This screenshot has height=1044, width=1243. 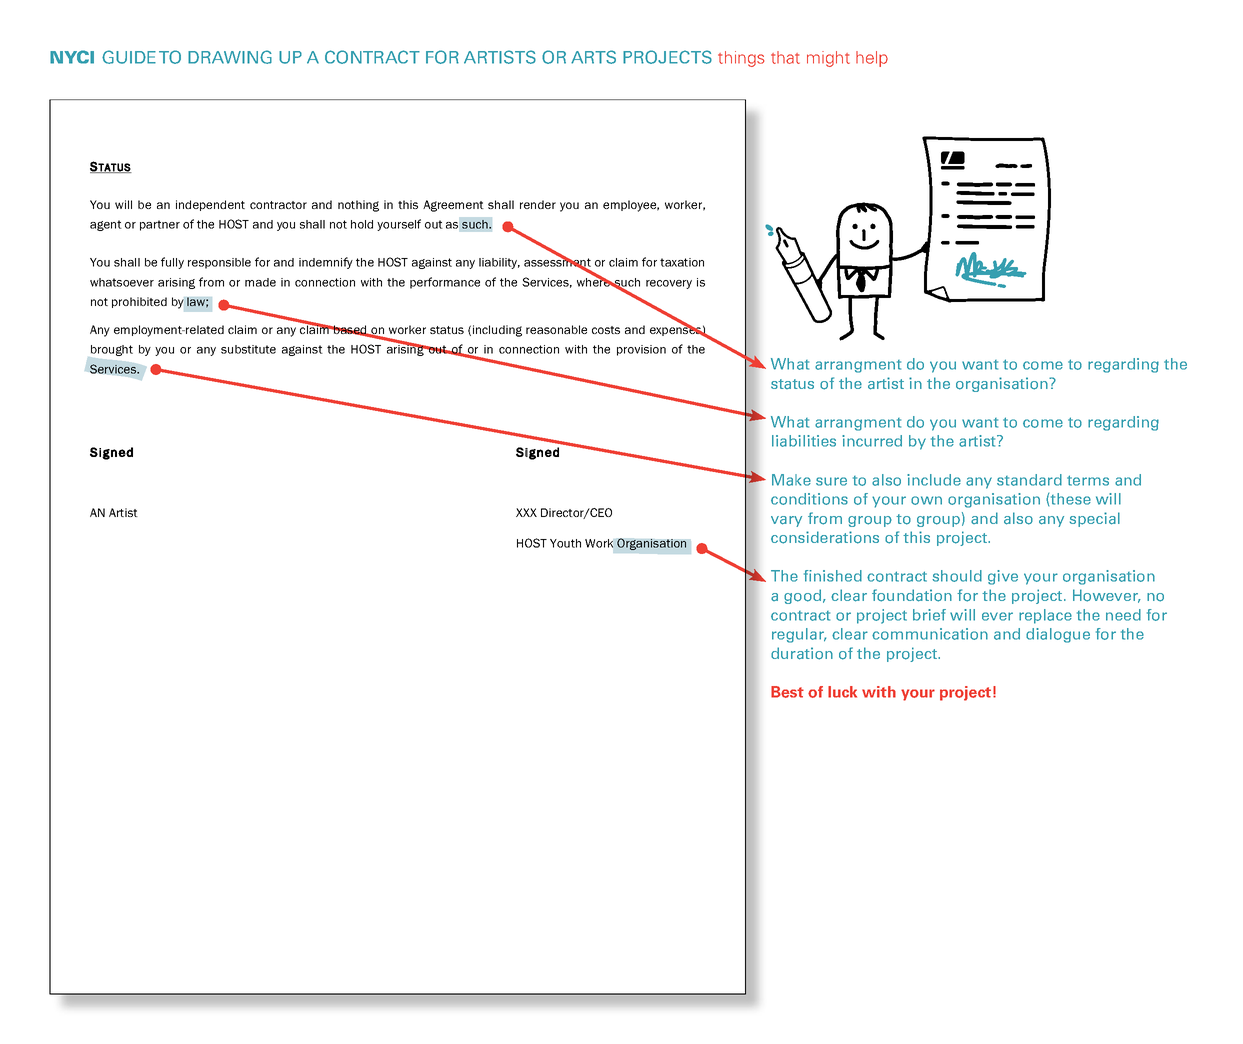 What do you see at coordinates (872, 59) in the screenshot?
I see `help` at bounding box center [872, 59].
